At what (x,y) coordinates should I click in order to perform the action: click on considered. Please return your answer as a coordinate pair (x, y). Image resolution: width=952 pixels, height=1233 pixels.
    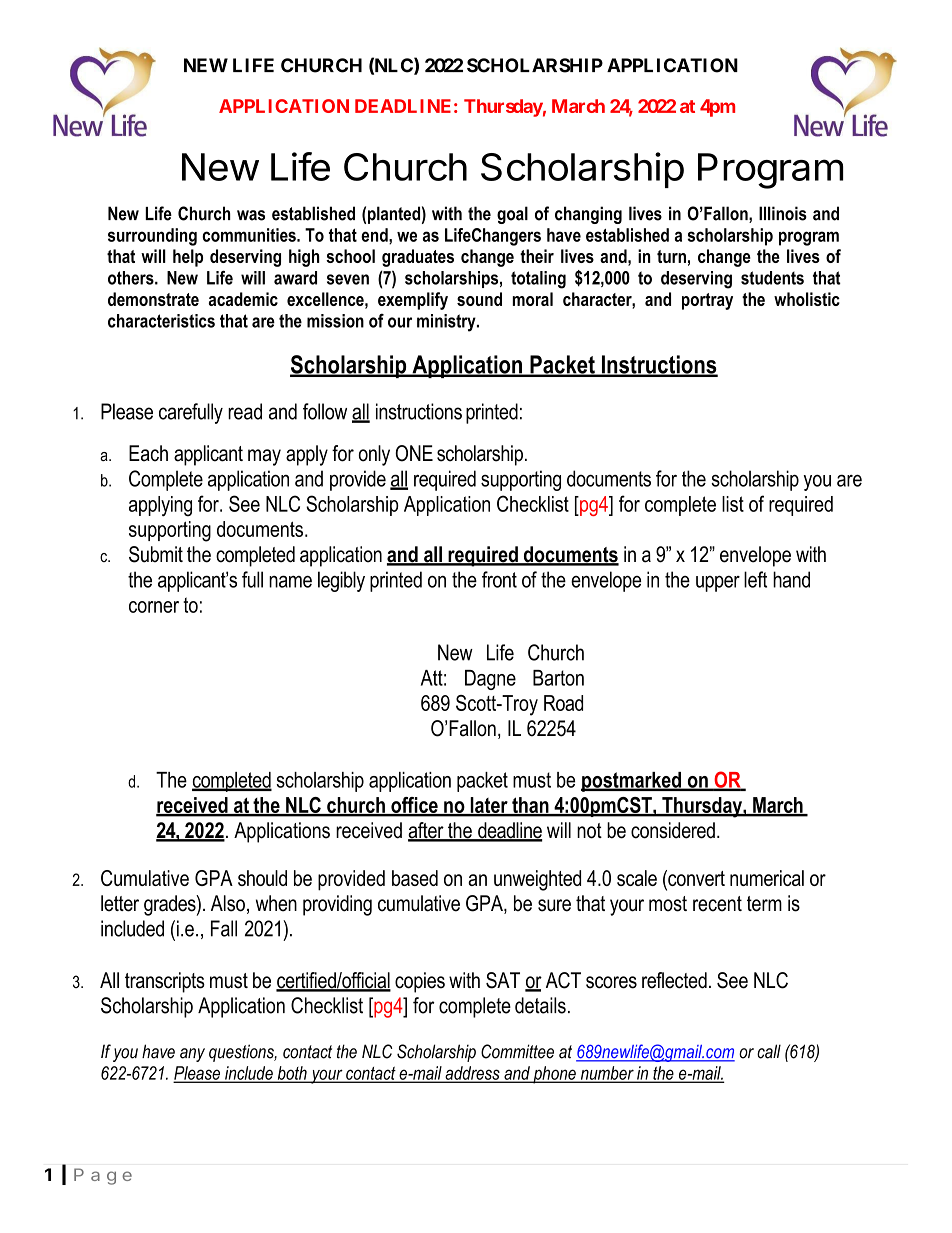
    Looking at the image, I should click on (673, 830).
